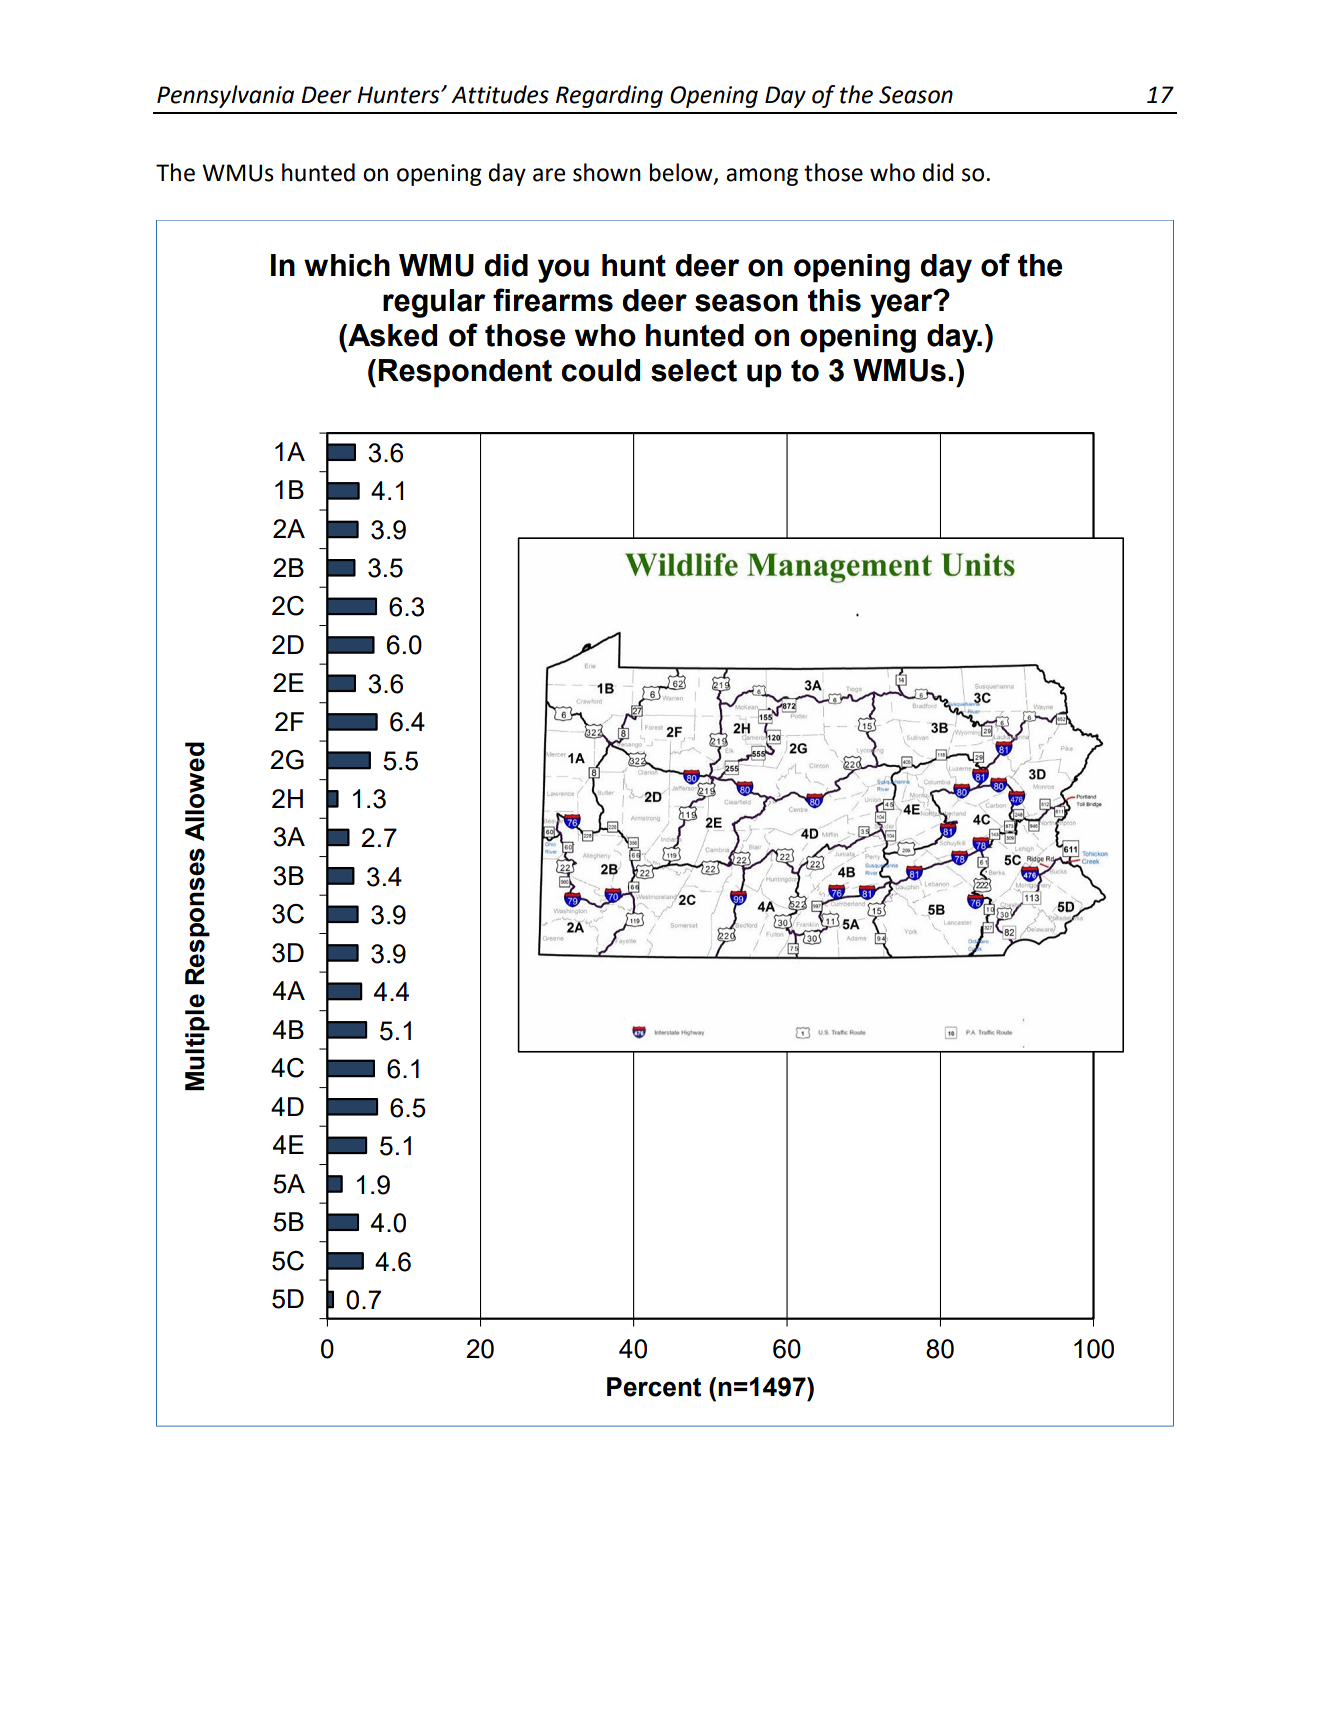  What do you see at coordinates (465, 373) in the image?
I see `Respondent` at bounding box center [465, 373].
